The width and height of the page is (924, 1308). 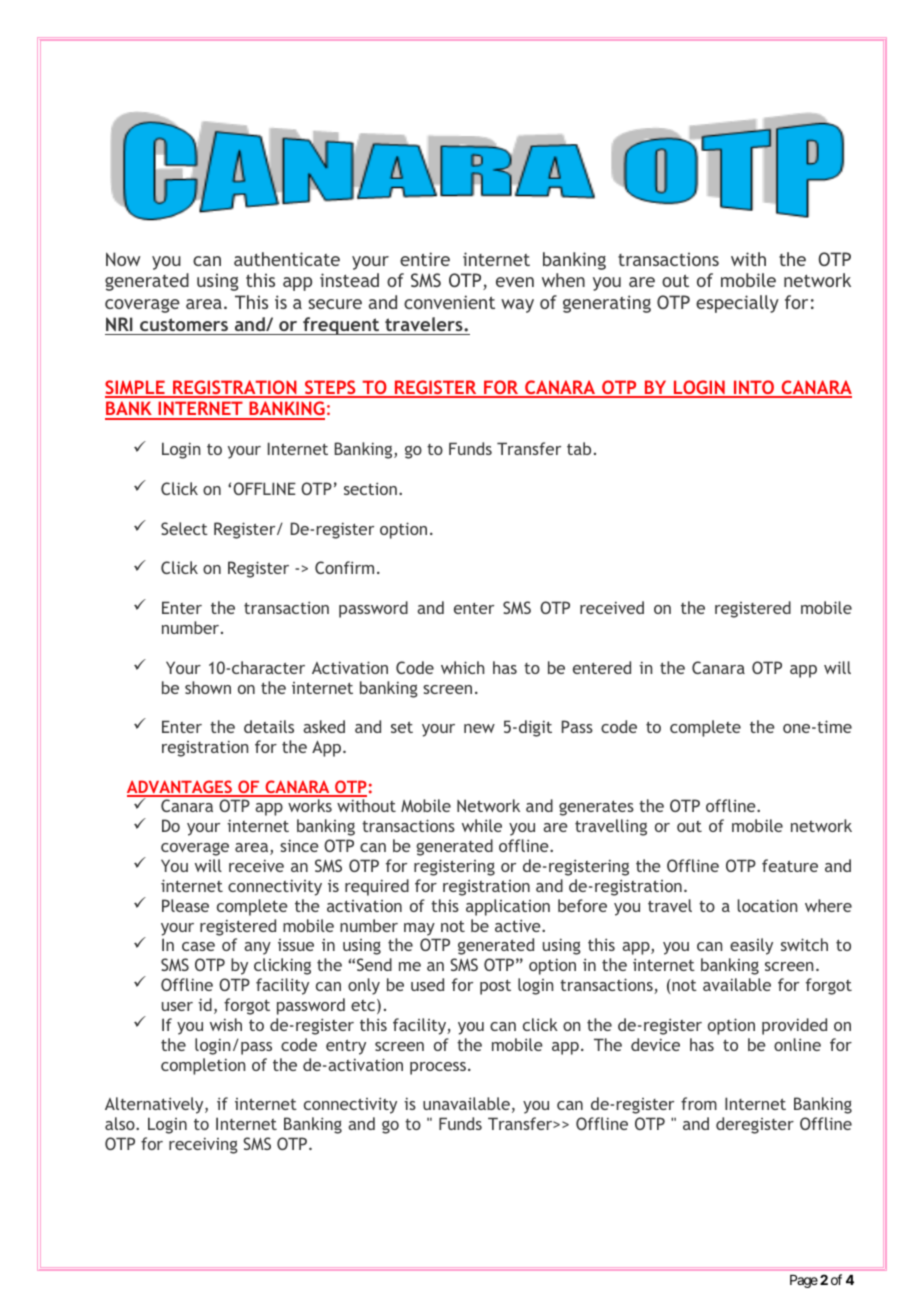 What do you see at coordinates (751, 946) in the page?
I see `easily` at bounding box center [751, 946].
